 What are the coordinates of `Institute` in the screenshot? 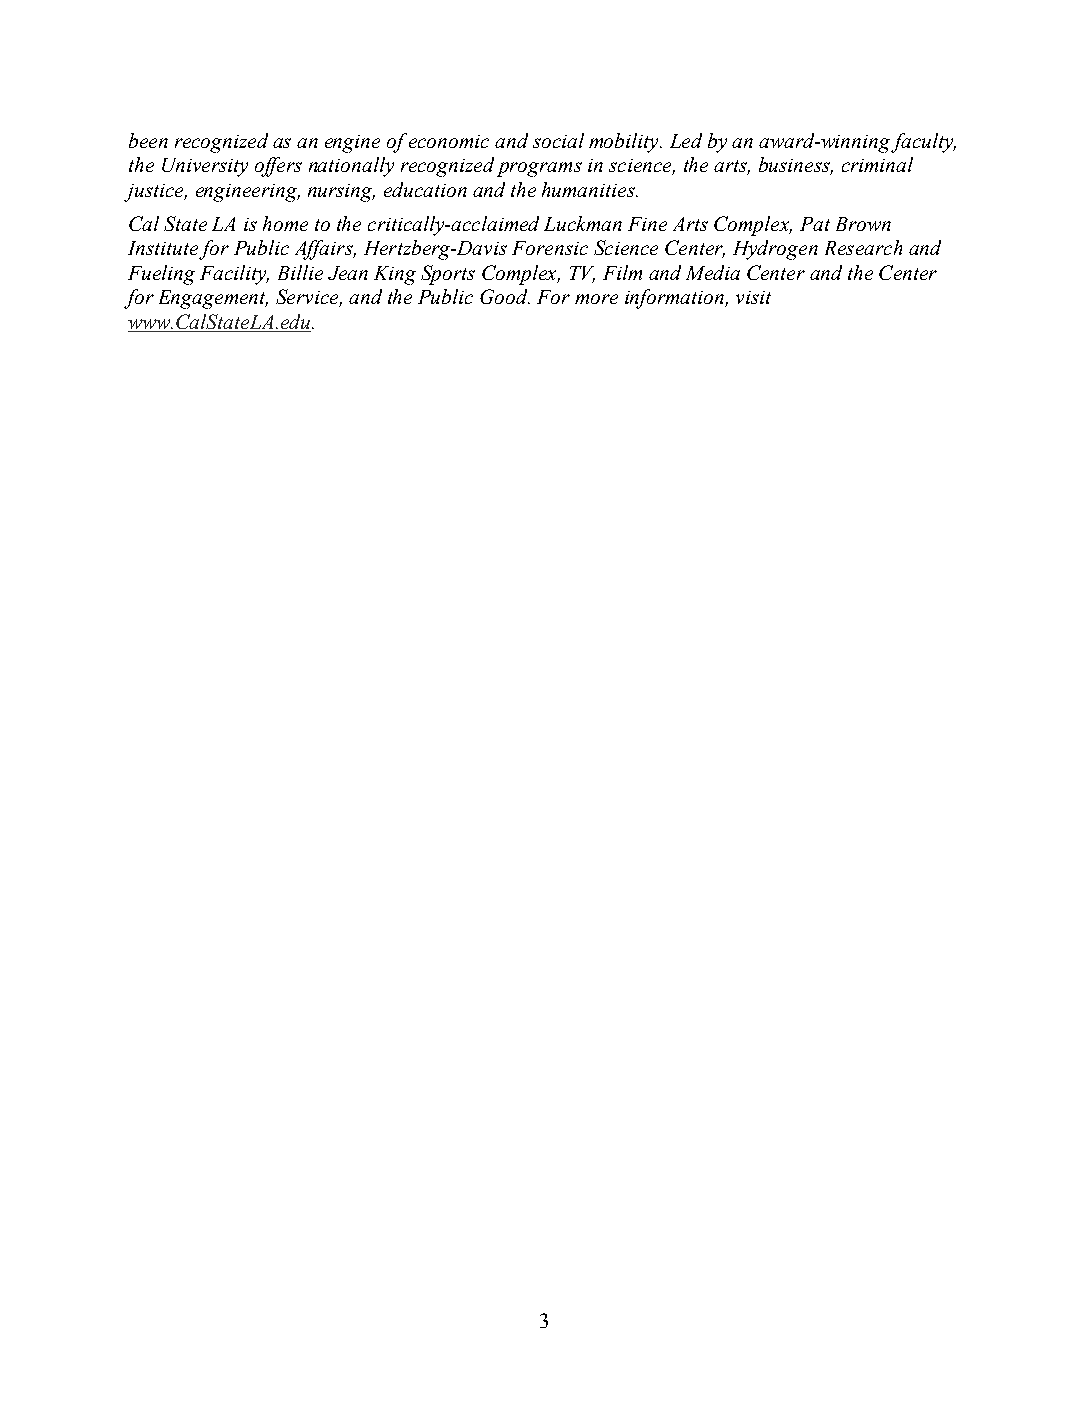 It's located at (163, 248).
